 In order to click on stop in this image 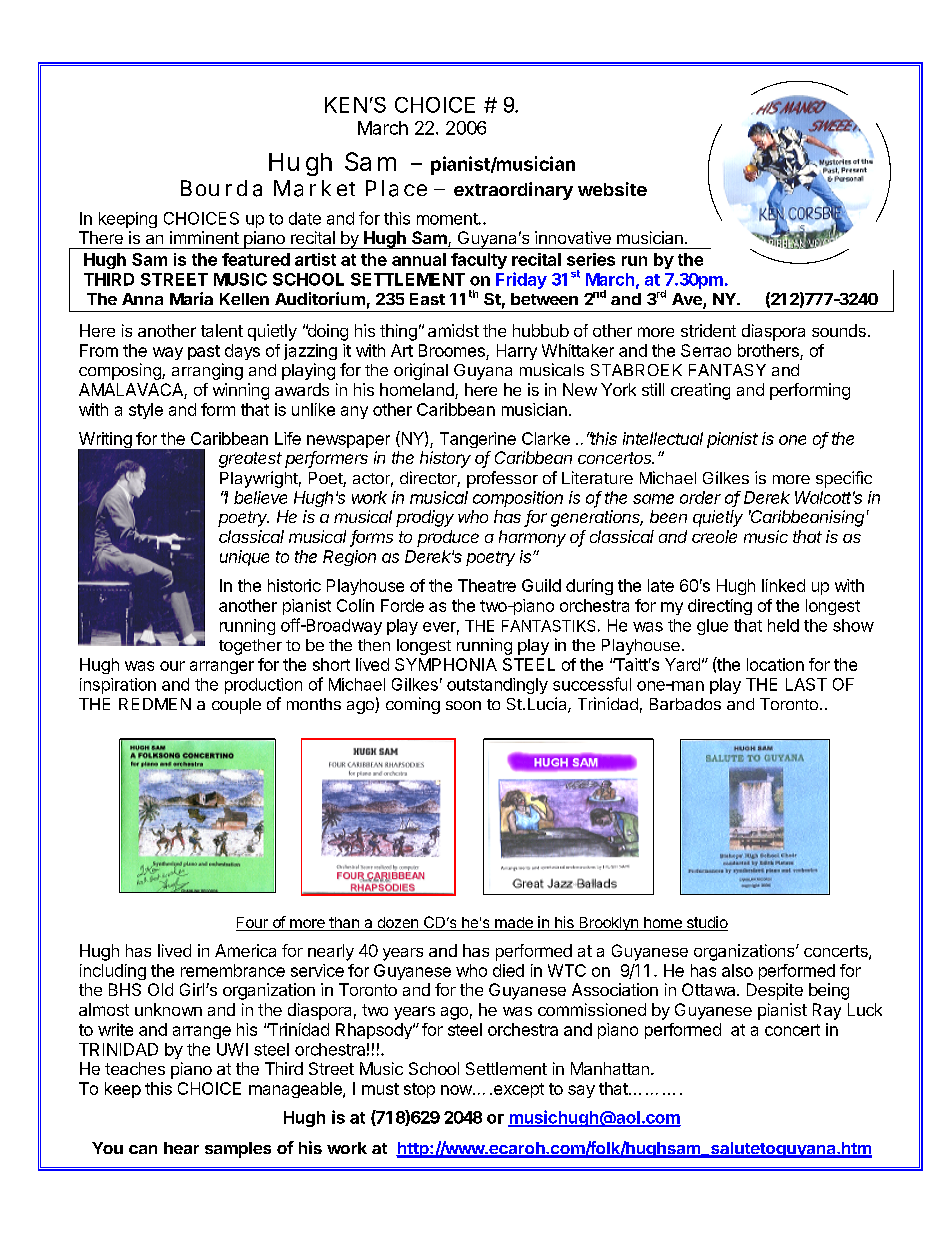, I will do `click(419, 1090)`.
